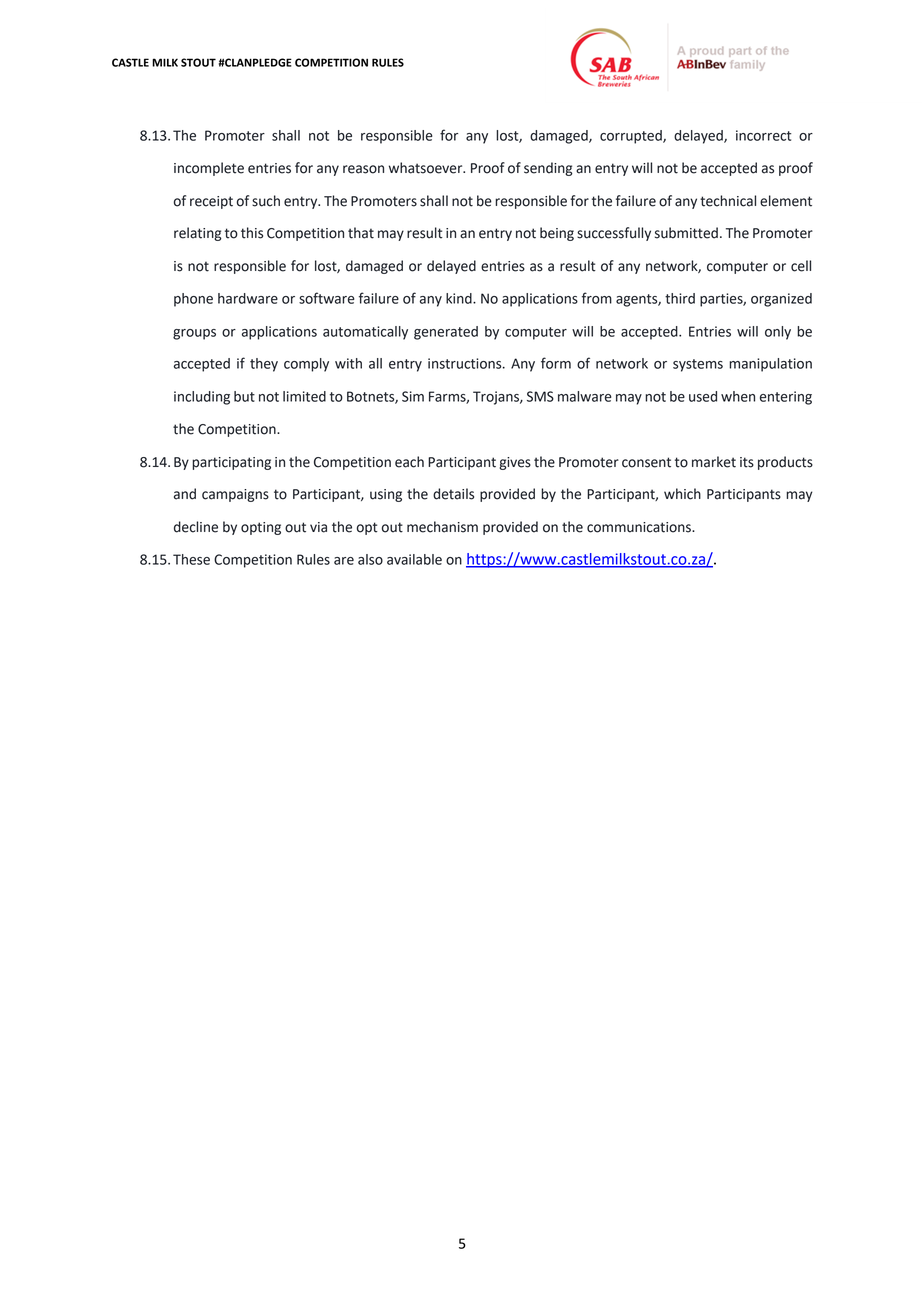 Image resolution: width=924 pixels, height=1308 pixels. I want to click on they, so click(264, 365).
